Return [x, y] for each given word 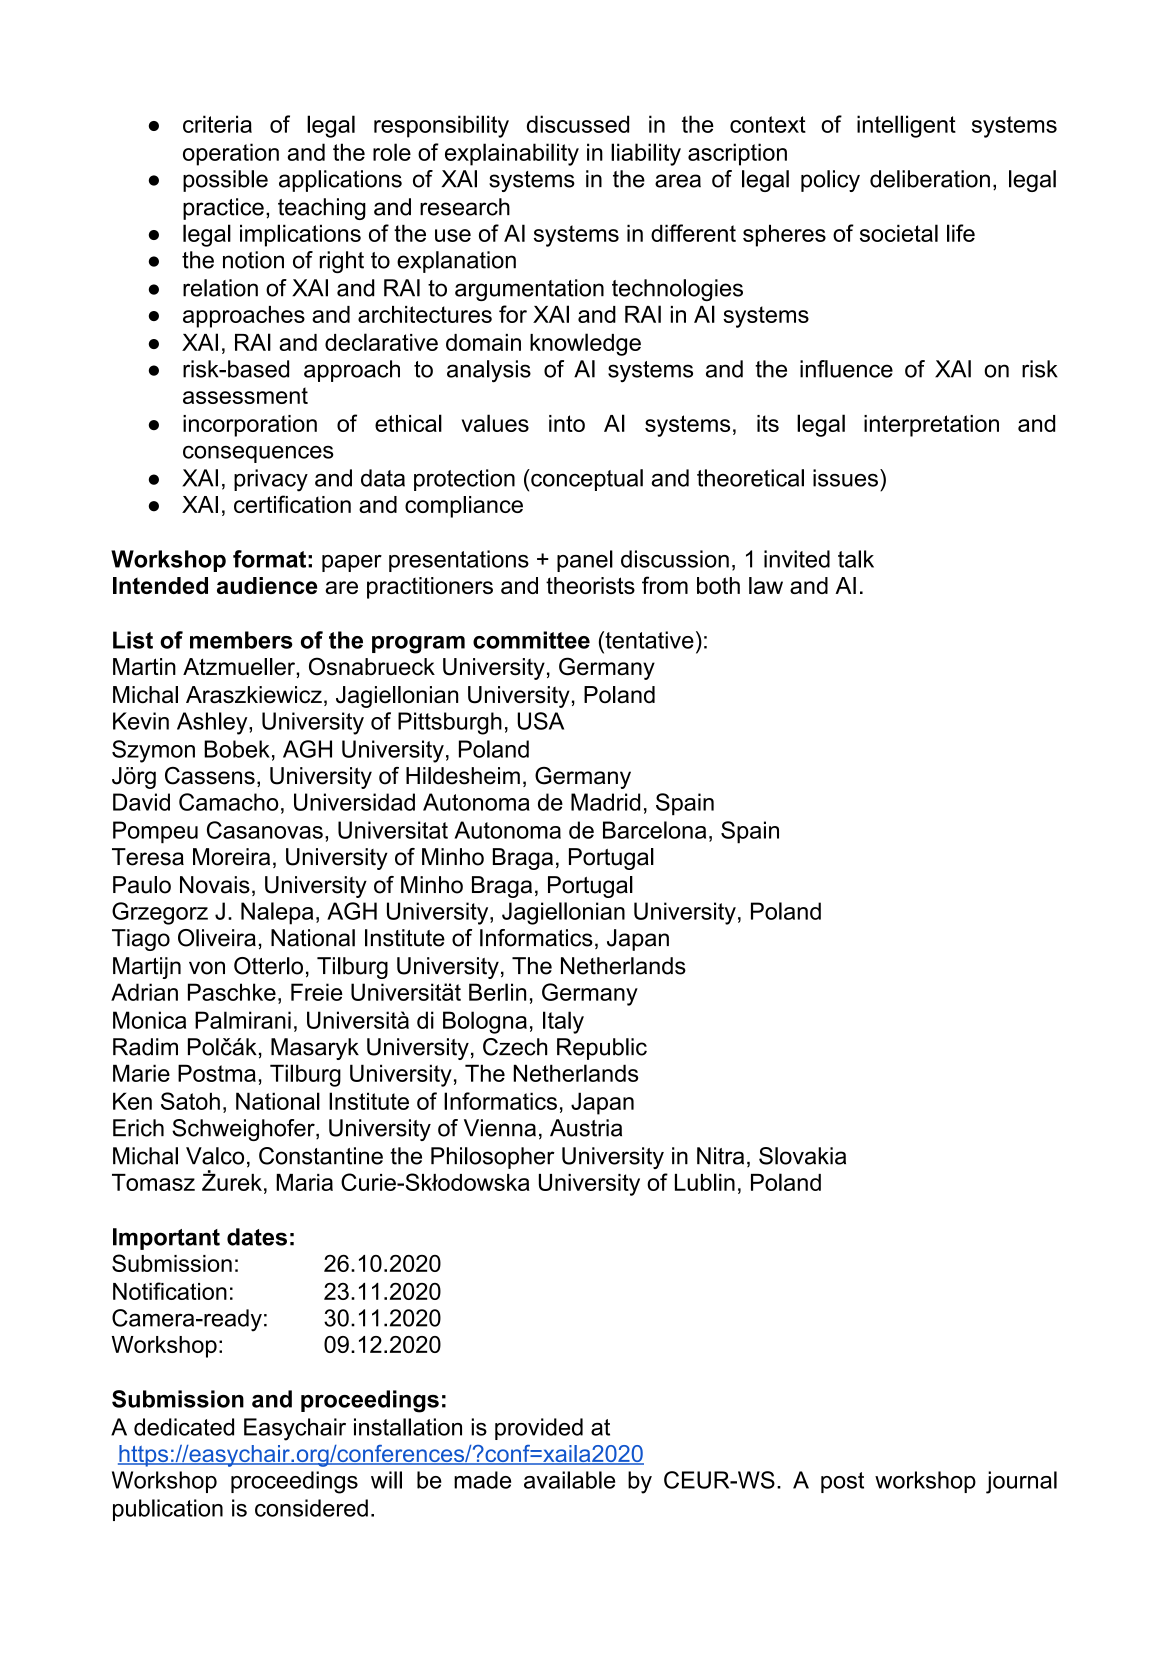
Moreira [231, 857]
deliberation [930, 179]
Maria [304, 1182]
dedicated [184, 1427]
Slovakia [802, 1156]
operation [231, 154]
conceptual [586, 480]
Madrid [605, 802]
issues [845, 478]
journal [1021, 1482]
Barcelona [654, 830]
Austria [586, 1128]
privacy [271, 480]
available [569, 1480]
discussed [578, 124]
